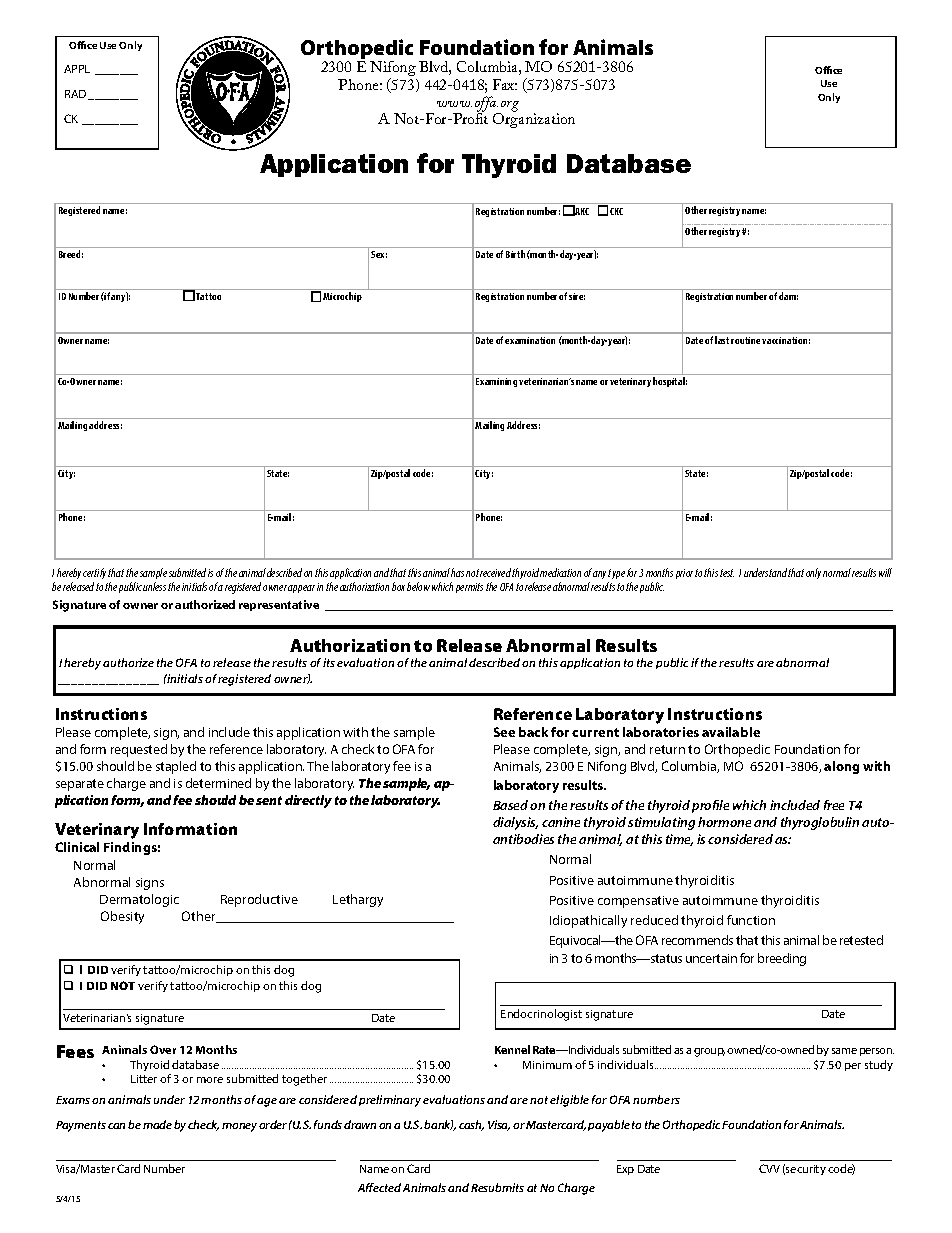  Describe the element at coordinates (469, 588) in the document. I see `permits` at that location.
